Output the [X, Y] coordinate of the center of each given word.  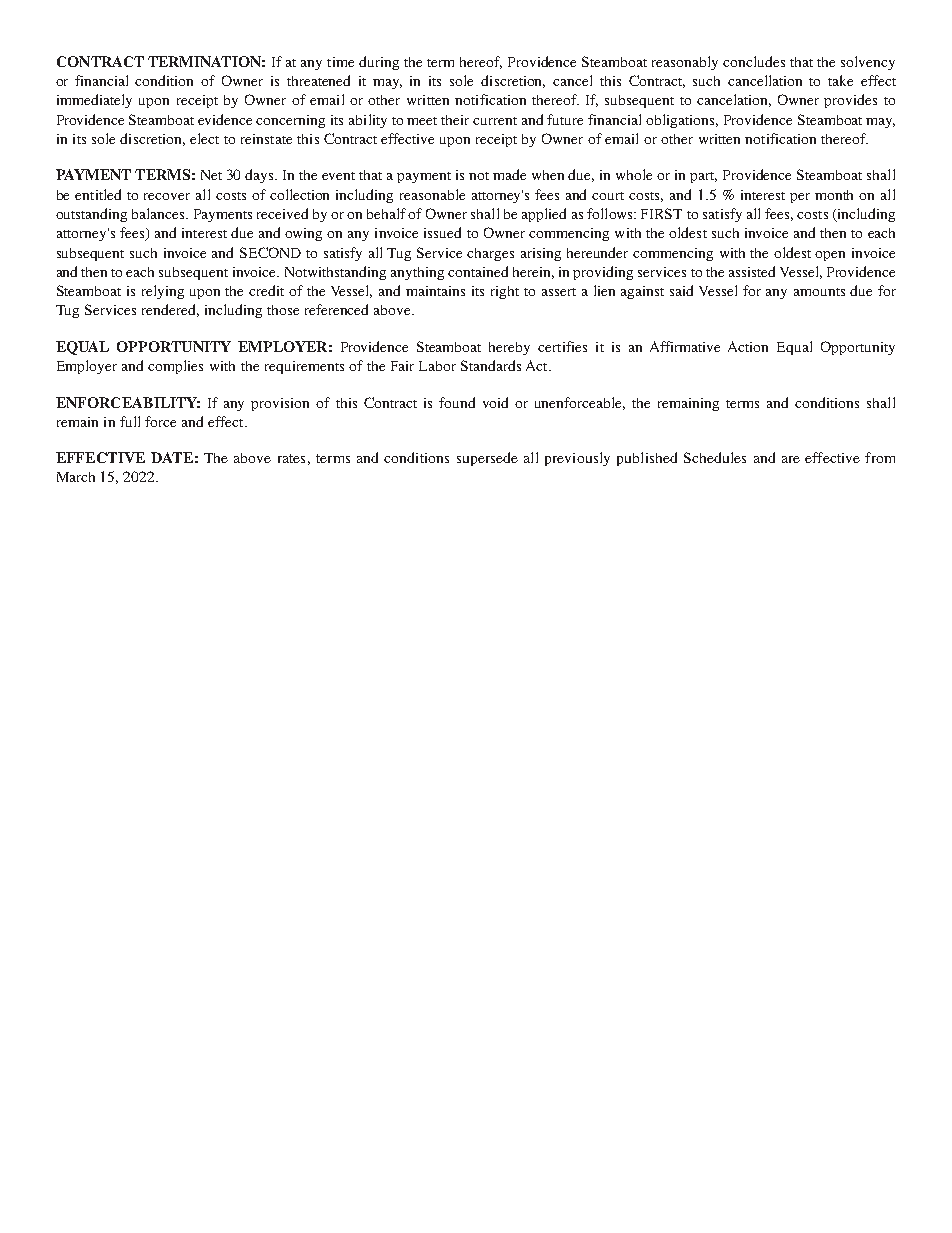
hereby [509, 348]
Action [748, 346]
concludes [754, 61]
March [76, 477]
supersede [487, 459]
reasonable [432, 194]
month [834, 195]
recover [167, 196]
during [379, 63]
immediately [94, 101]
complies [175, 367]
